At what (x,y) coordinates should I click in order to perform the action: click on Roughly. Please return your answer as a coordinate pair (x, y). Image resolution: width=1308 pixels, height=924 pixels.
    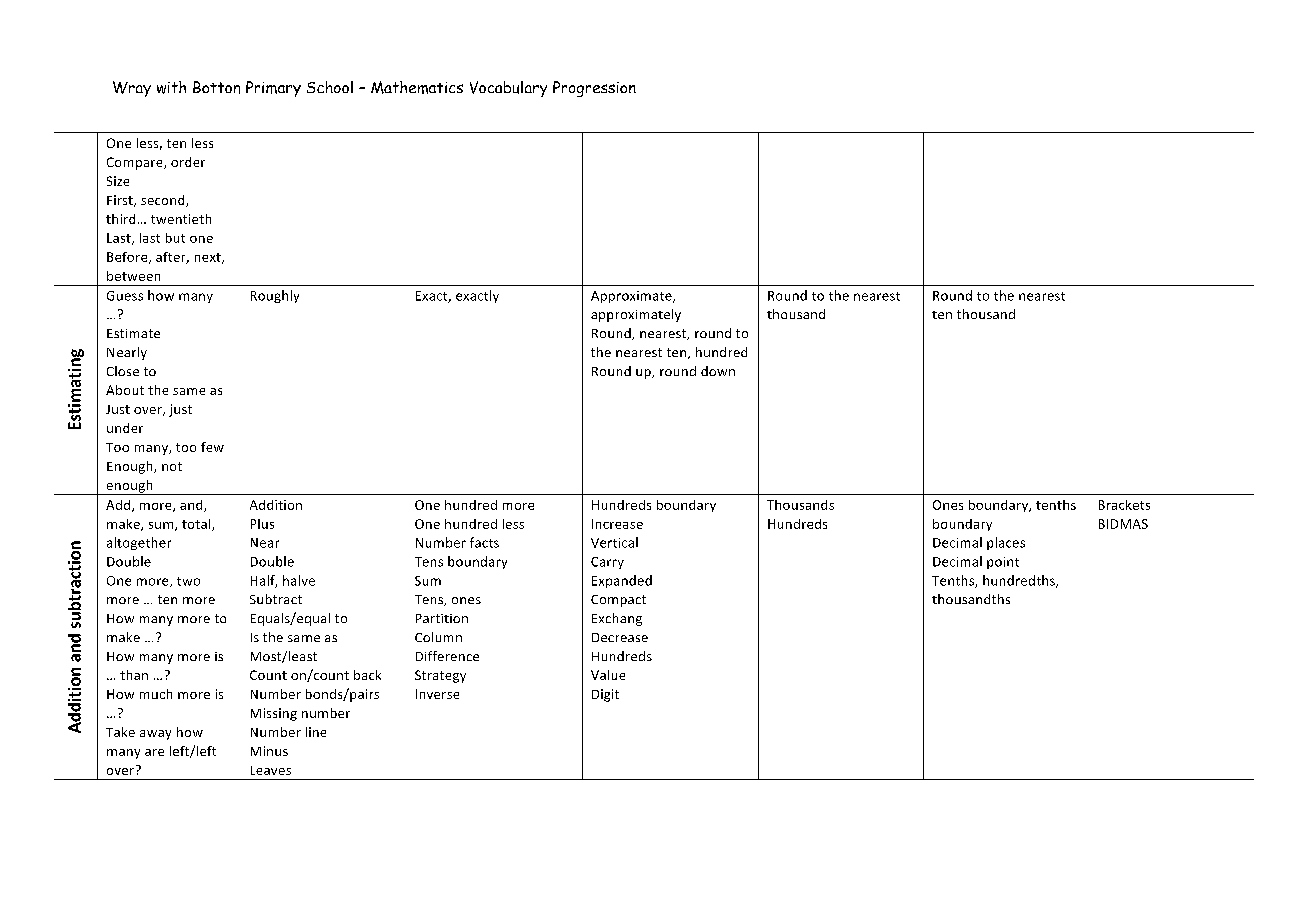
    Looking at the image, I should click on (275, 296).
